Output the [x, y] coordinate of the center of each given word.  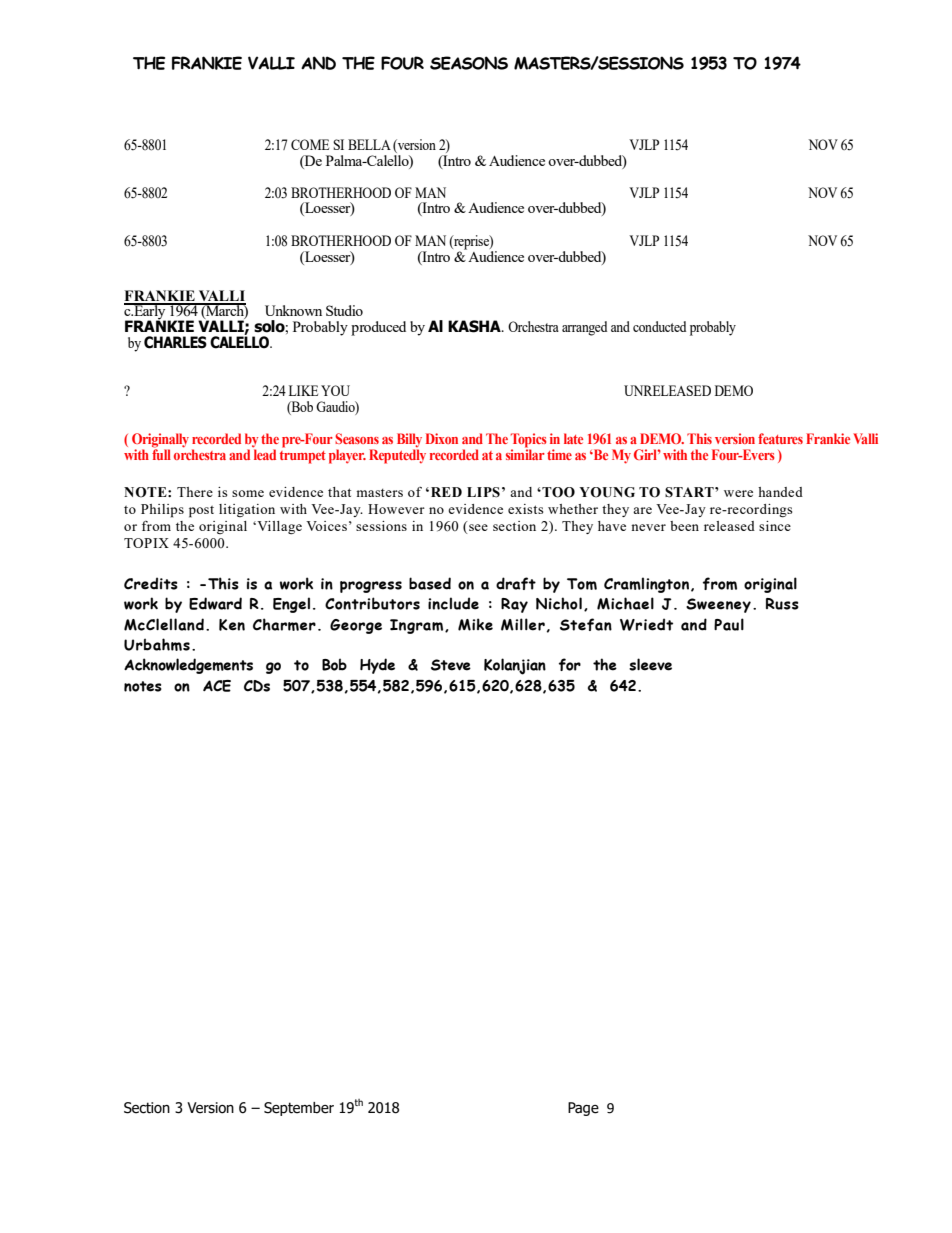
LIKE [303, 390]
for [570, 664]
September [299, 1109]
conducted [659, 326]
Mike [475, 624]
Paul [729, 624]
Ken [232, 625]
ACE [217, 686]
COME [310, 144]
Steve [451, 665]
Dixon [442, 438]
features [780, 438]
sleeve [650, 664]
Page [583, 1109]
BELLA [369, 144]
